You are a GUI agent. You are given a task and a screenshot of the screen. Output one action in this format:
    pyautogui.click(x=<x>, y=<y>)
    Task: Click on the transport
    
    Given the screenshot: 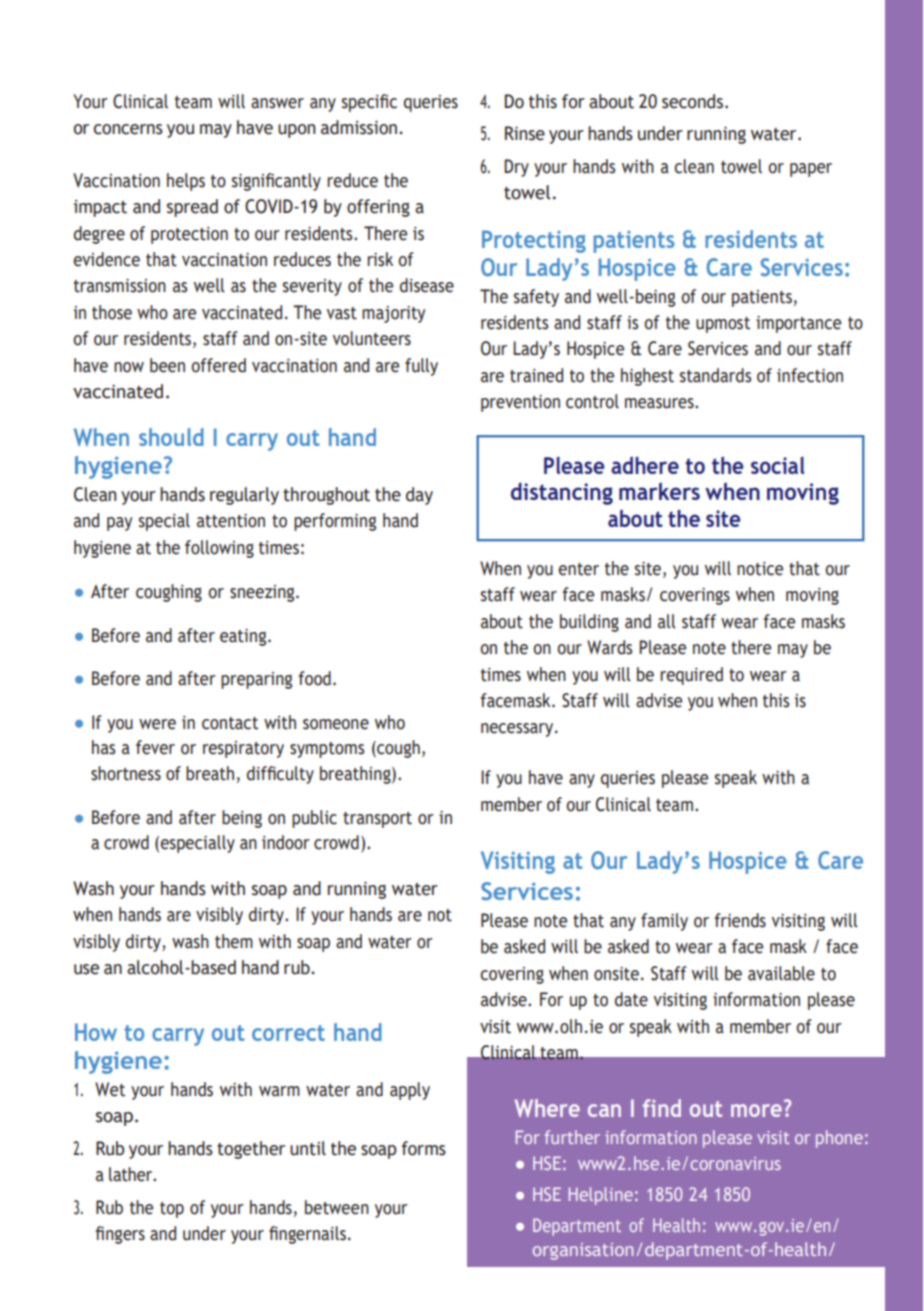 What is the action you would take?
    pyautogui.click(x=377, y=820)
